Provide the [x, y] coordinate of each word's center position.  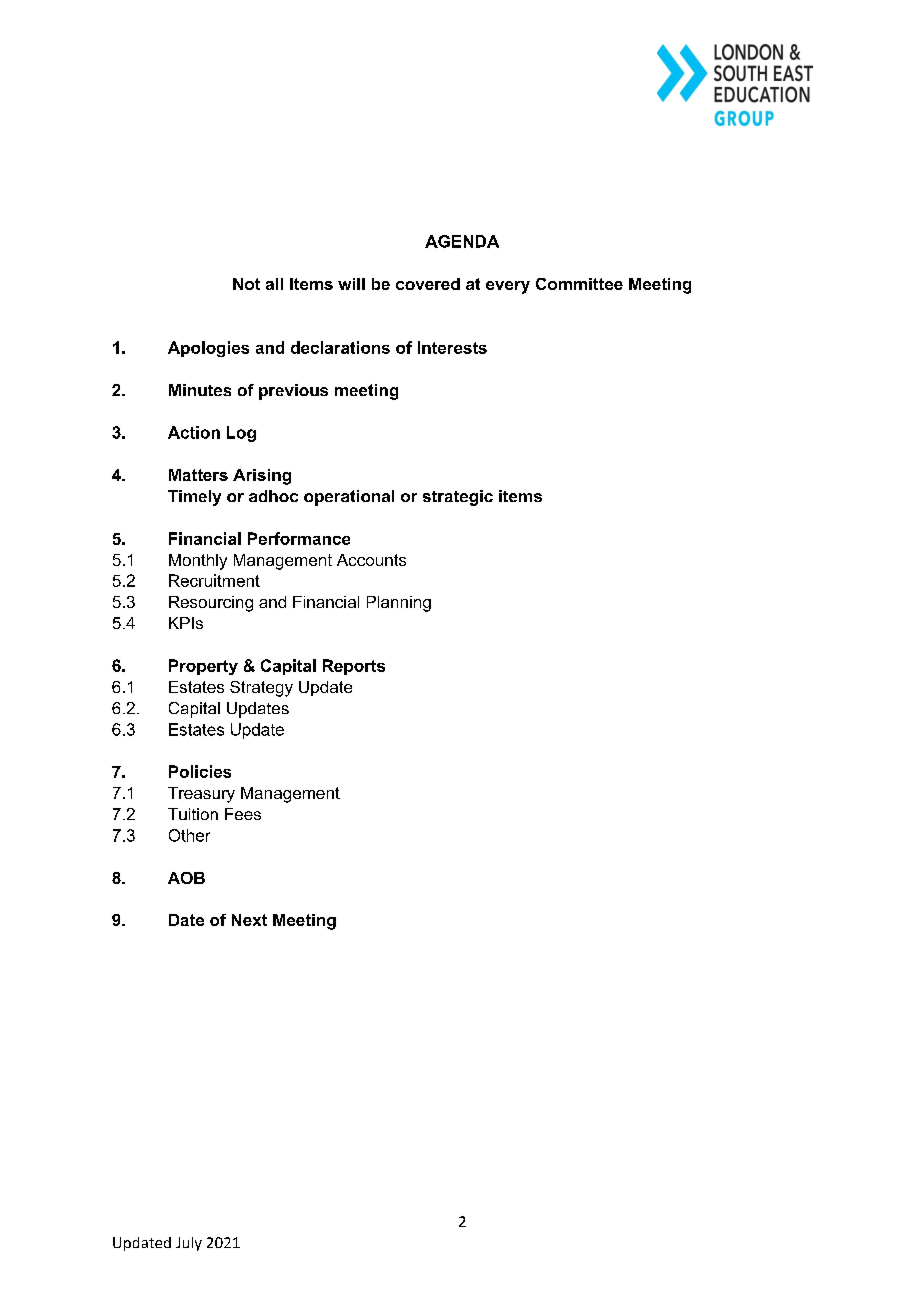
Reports [354, 667]
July [189, 1244]
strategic [458, 498]
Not [246, 284]
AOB [186, 878]
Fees [243, 814]
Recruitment [214, 580]
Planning [399, 604]
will [351, 284]
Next [249, 920]
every [508, 287]
